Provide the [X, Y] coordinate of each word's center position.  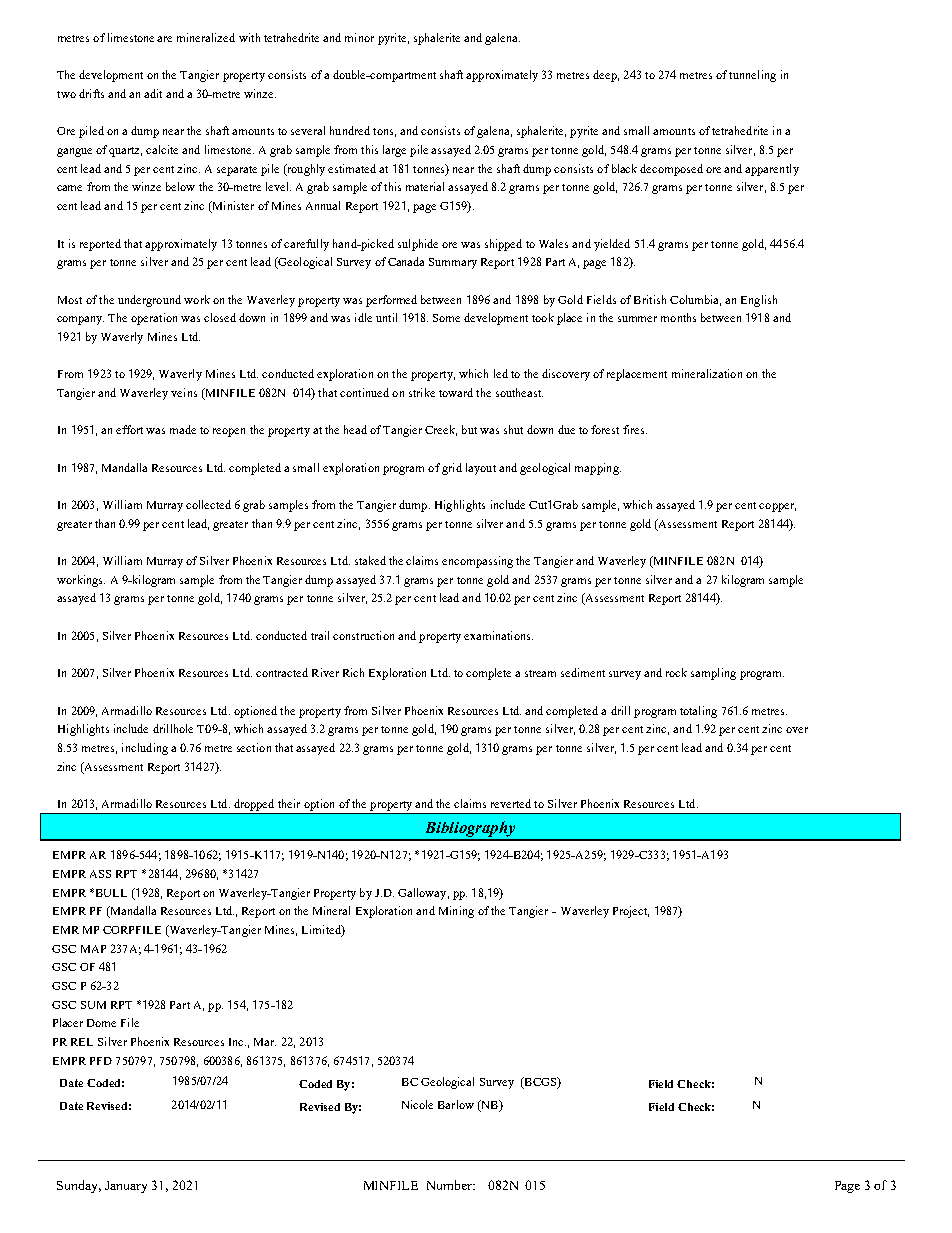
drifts [91, 93]
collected [208, 504]
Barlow [456, 1104]
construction [363, 635]
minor [359, 37]
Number [450, 1185]
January [126, 1187]
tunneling [752, 76]
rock [676, 672]
